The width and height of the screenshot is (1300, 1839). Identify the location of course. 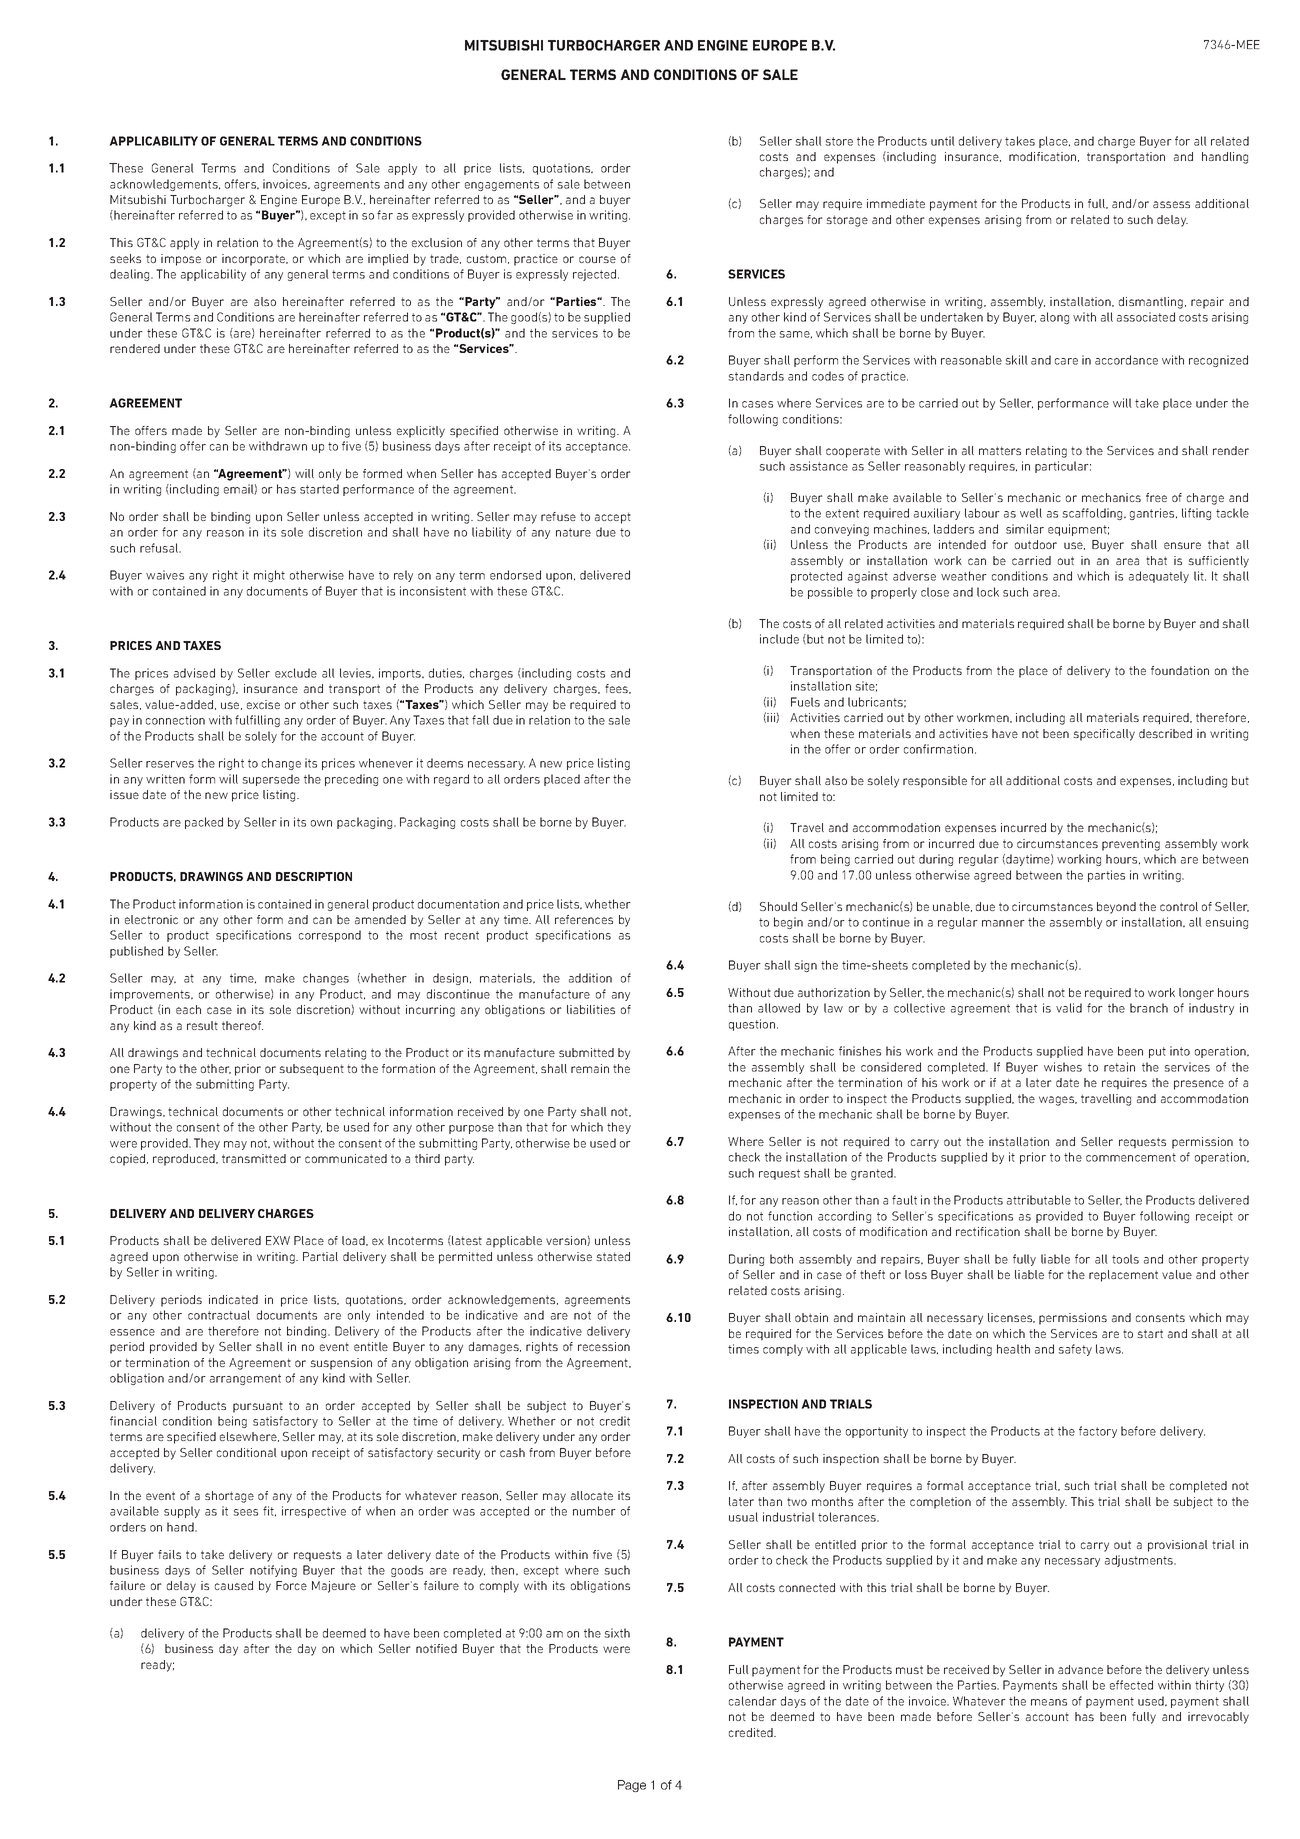
(597, 259).
